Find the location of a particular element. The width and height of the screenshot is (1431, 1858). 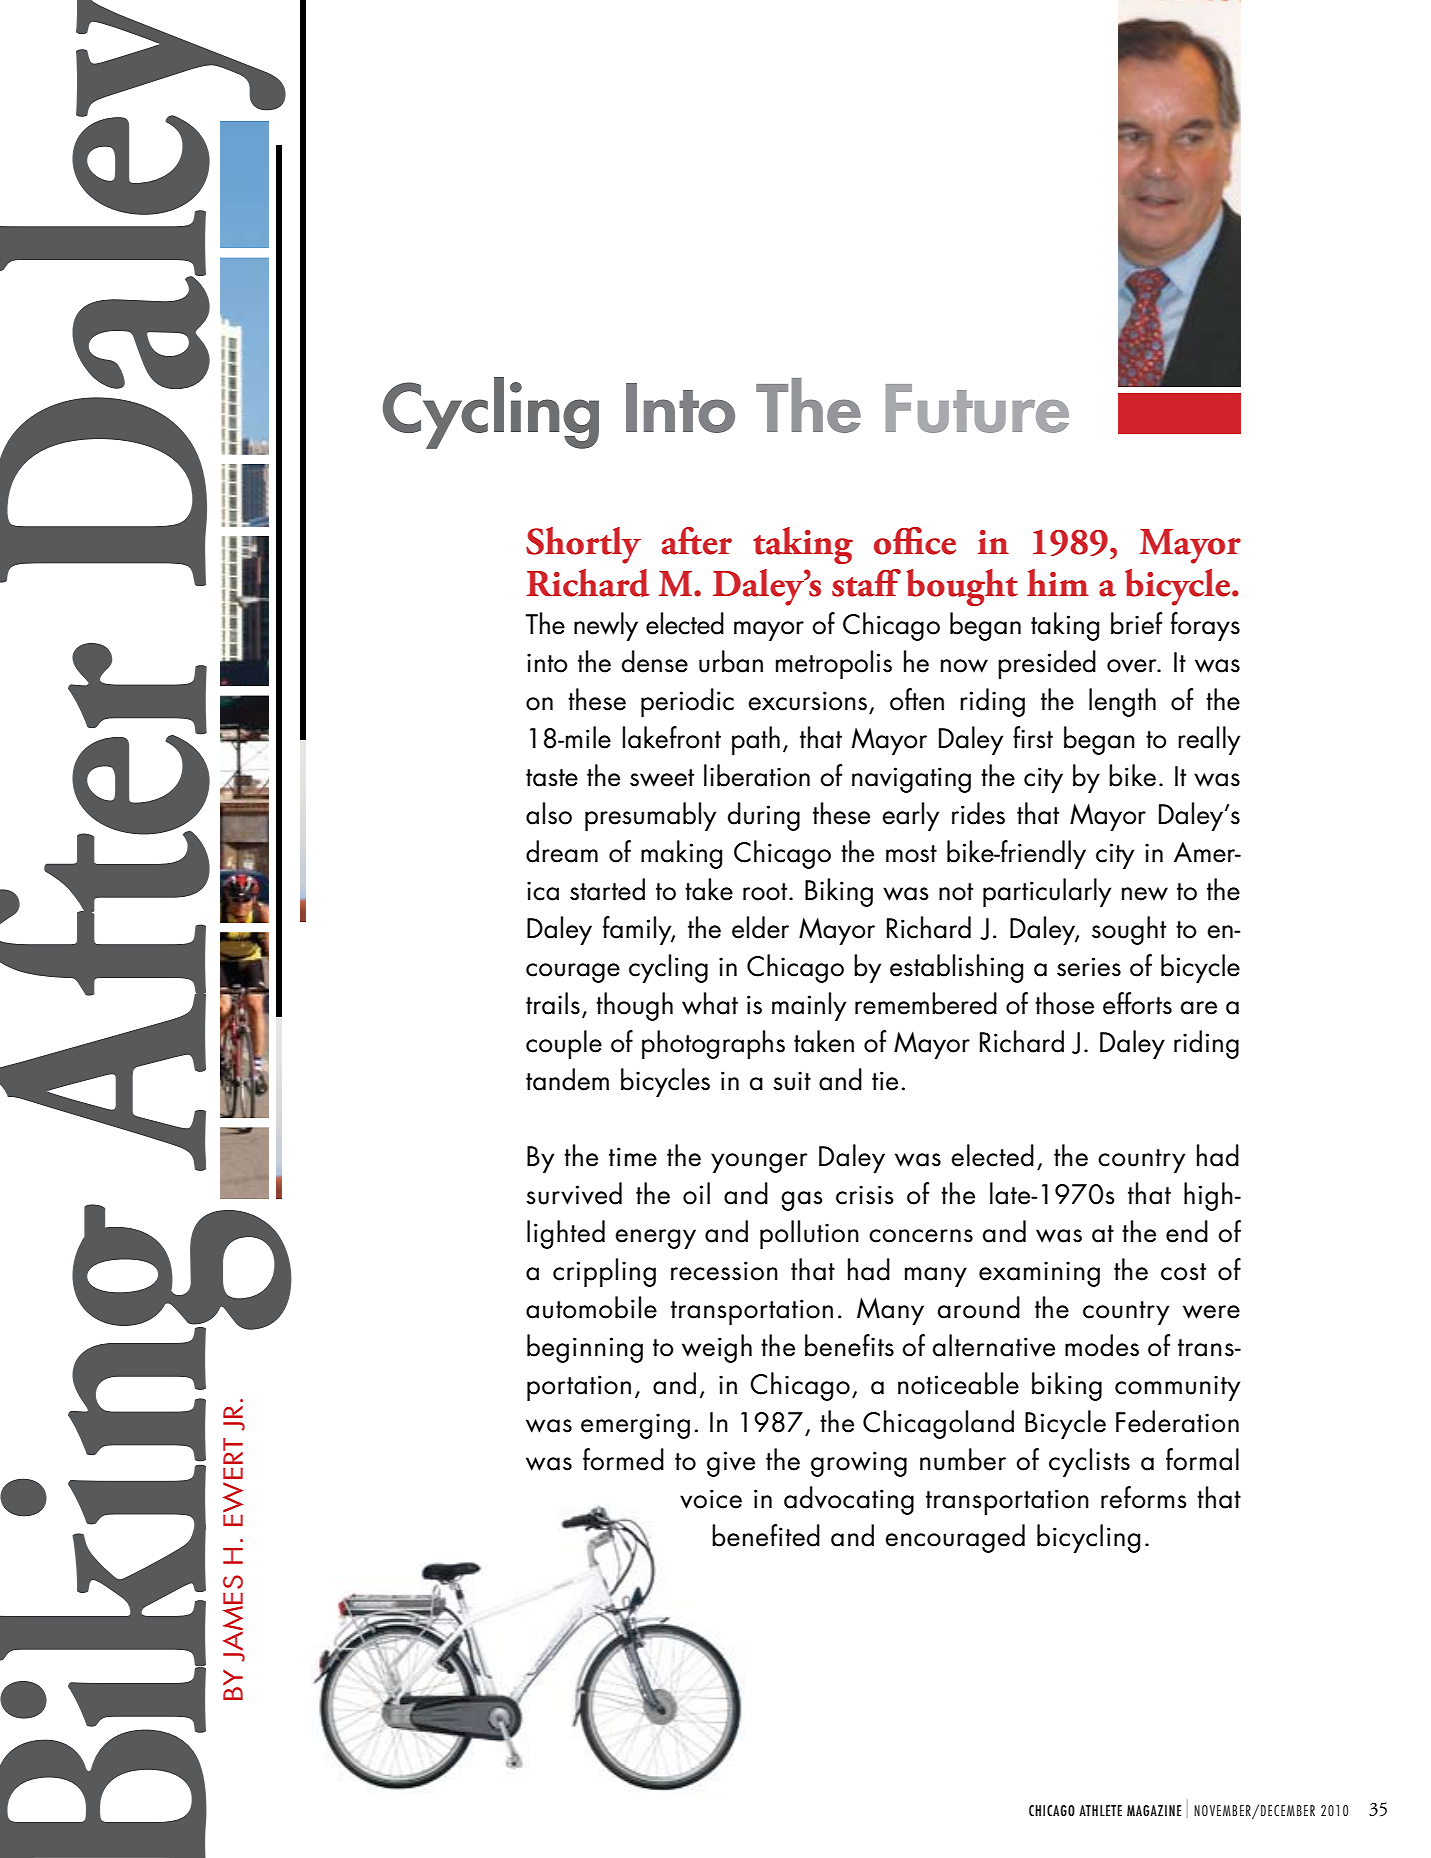

ATHLETE is located at coordinates (1100, 1810).
